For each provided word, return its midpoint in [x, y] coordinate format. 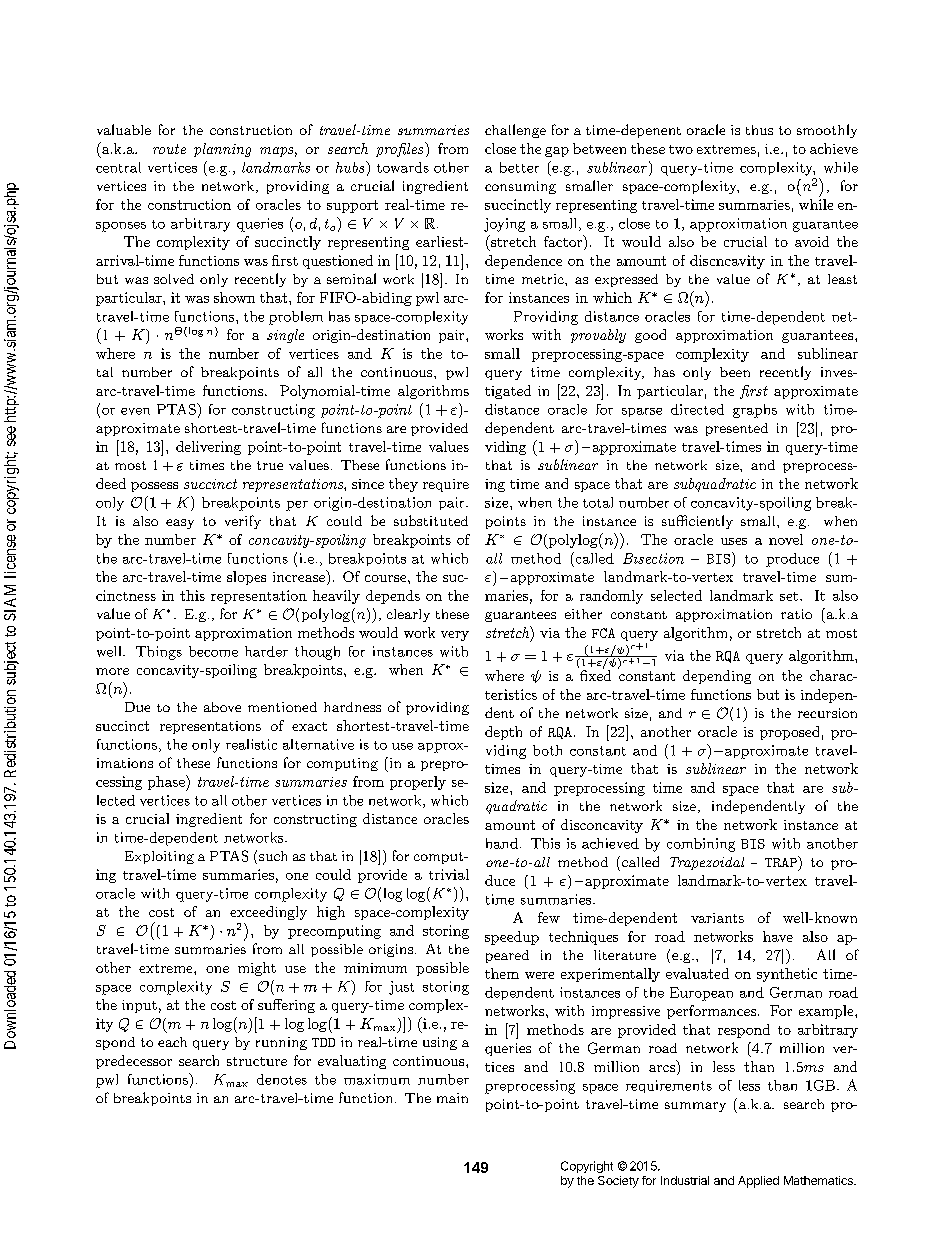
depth [503, 733]
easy [180, 524]
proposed [789, 733]
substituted [431, 520]
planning [222, 150]
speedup [512, 938]
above [222, 707]
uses [734, 541]
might [257, 969]
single [285, 336]
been [735, 372]
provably [598, 336]
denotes [282, 1079]
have [778, 936]
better [519, 167]
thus [759, 130]
